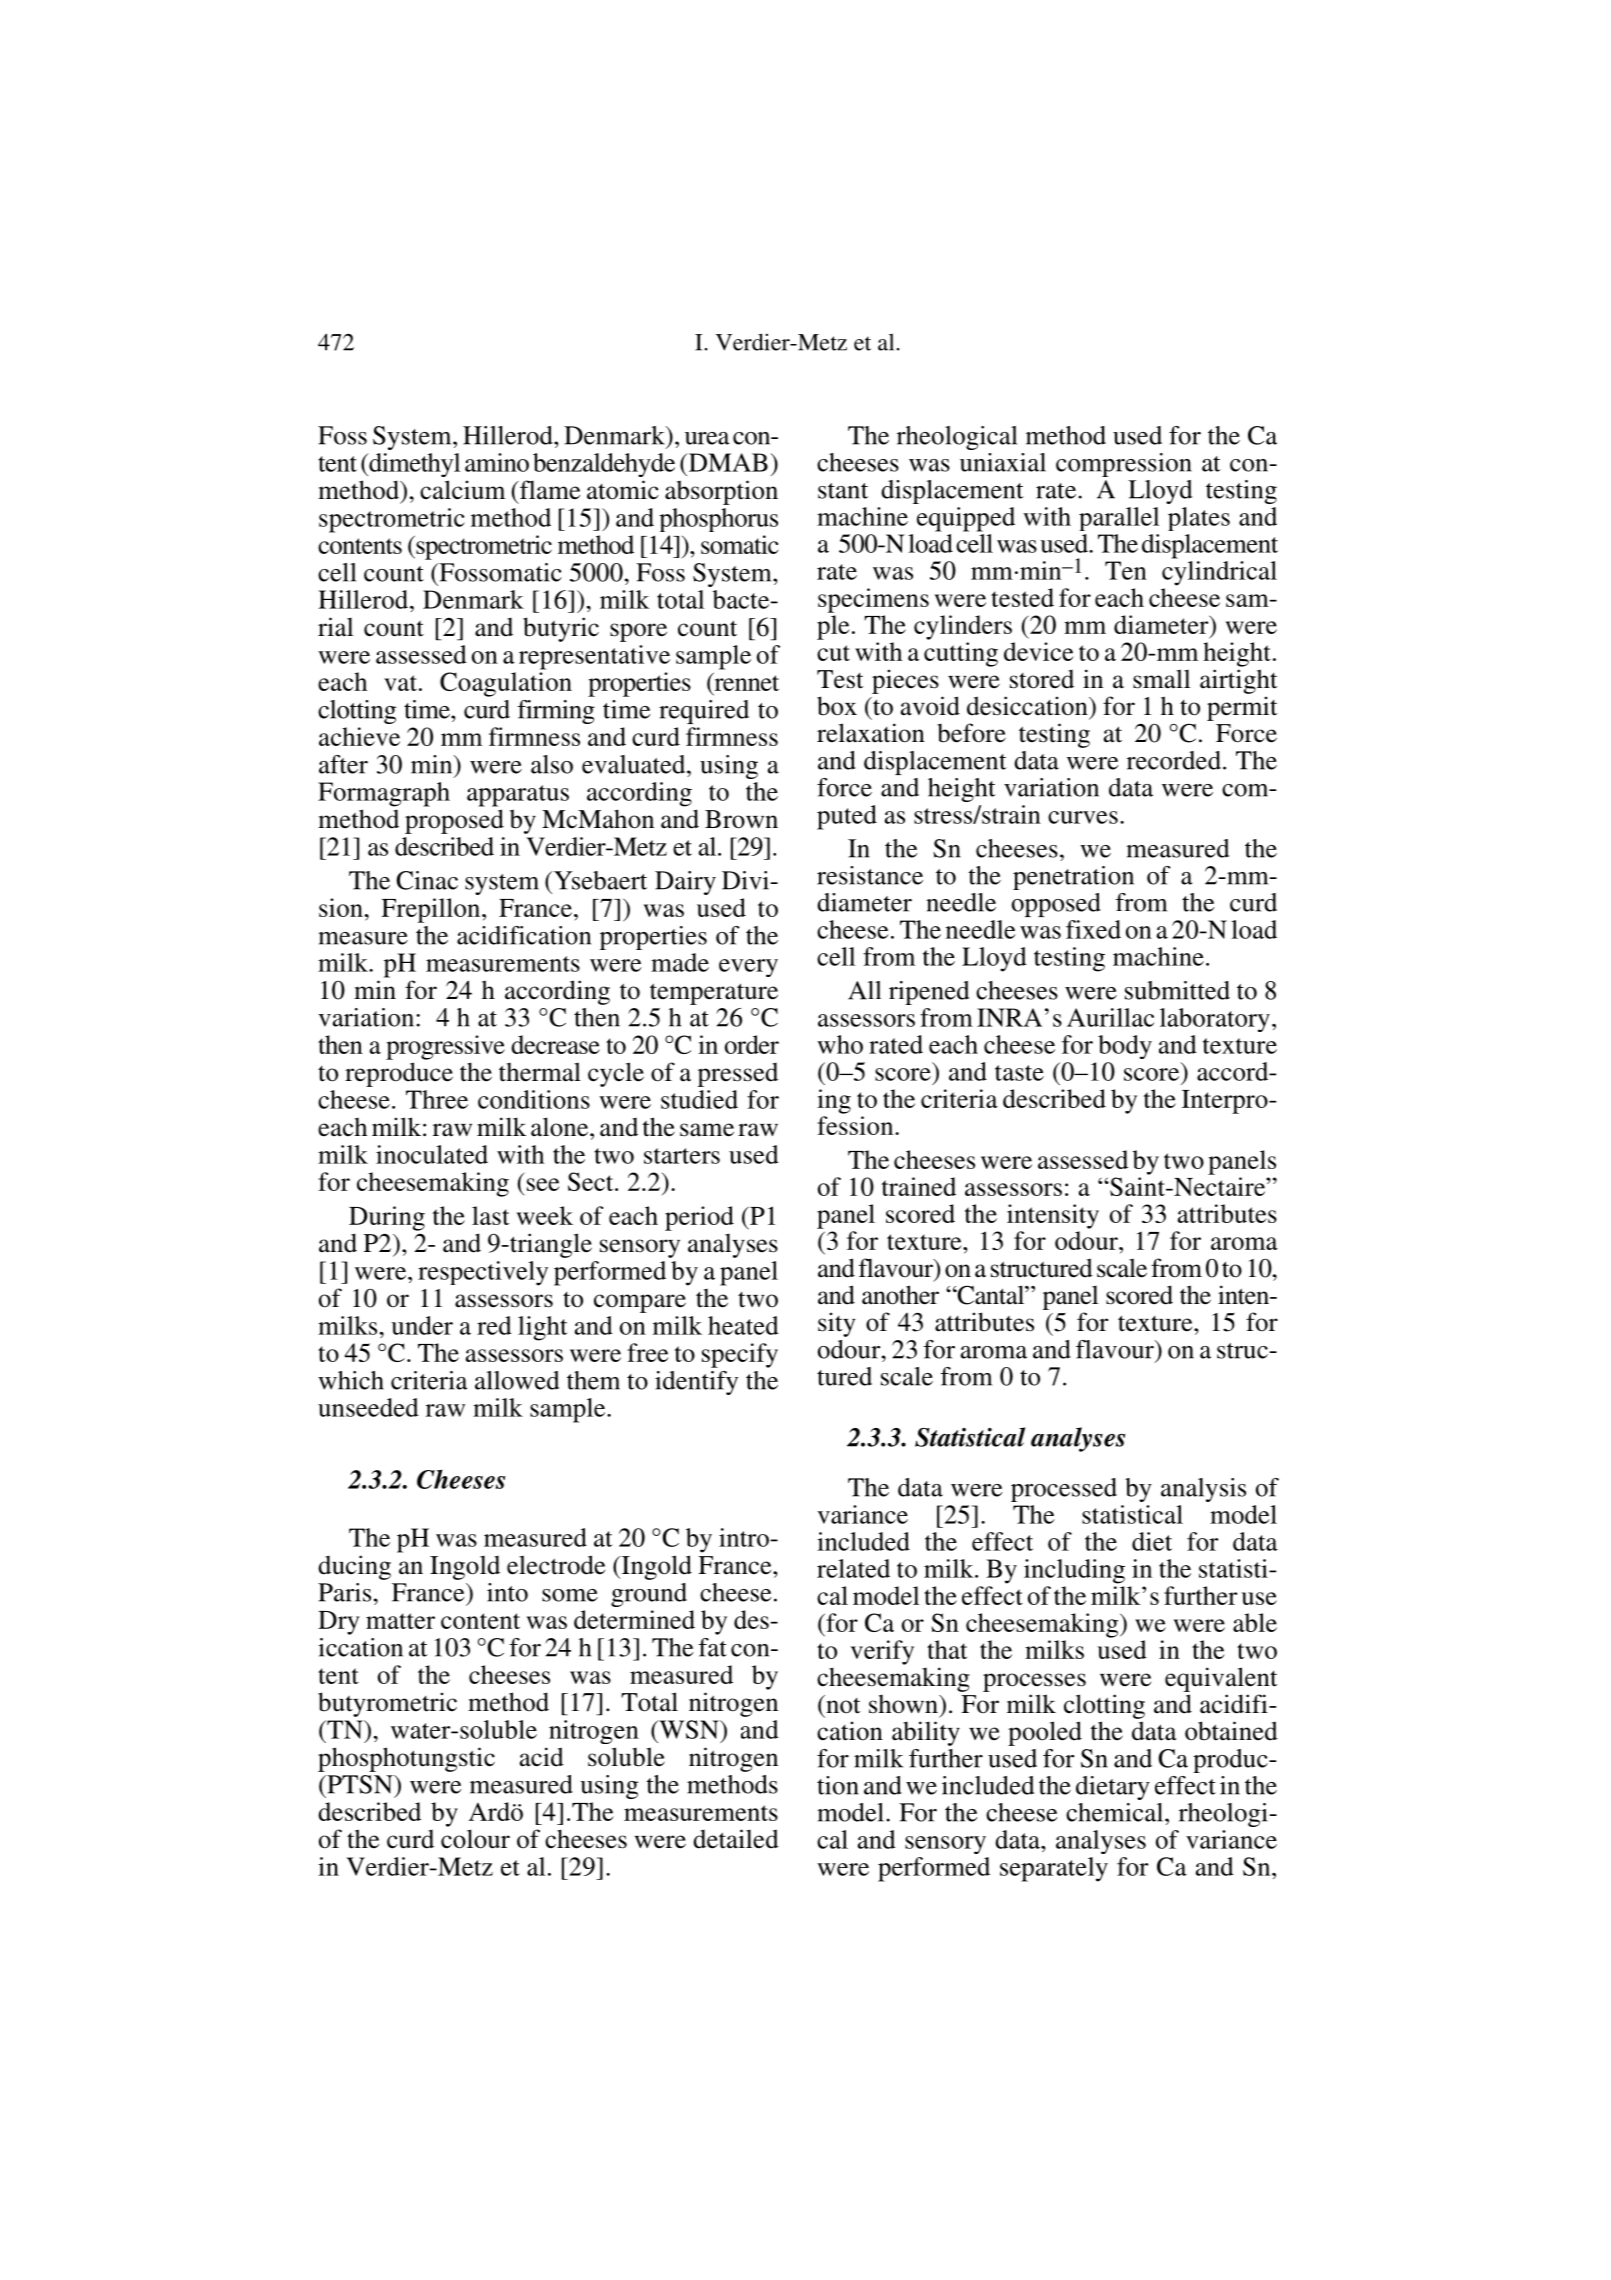 This page has width=1611, height=2280. Describe the element at coordinates (736, 1839) in the page. I see `detailed` at that location.
